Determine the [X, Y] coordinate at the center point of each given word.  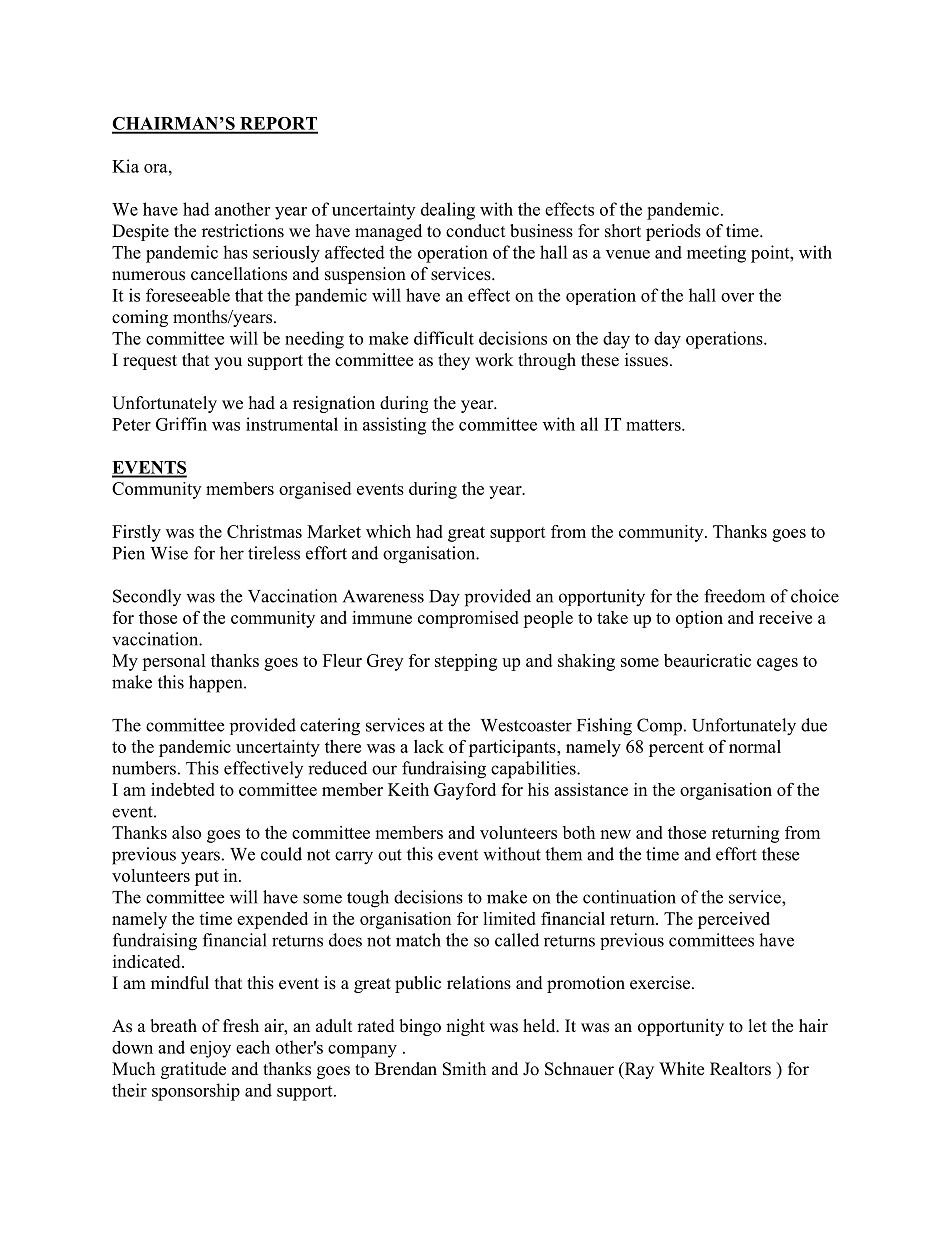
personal [174, 662]
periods [673, 232]
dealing [448, 211]
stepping [466, 662]
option [699, 619]
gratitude [193, 1070]
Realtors [740, 1069]
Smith [464, 1069]
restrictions [243, 231]
